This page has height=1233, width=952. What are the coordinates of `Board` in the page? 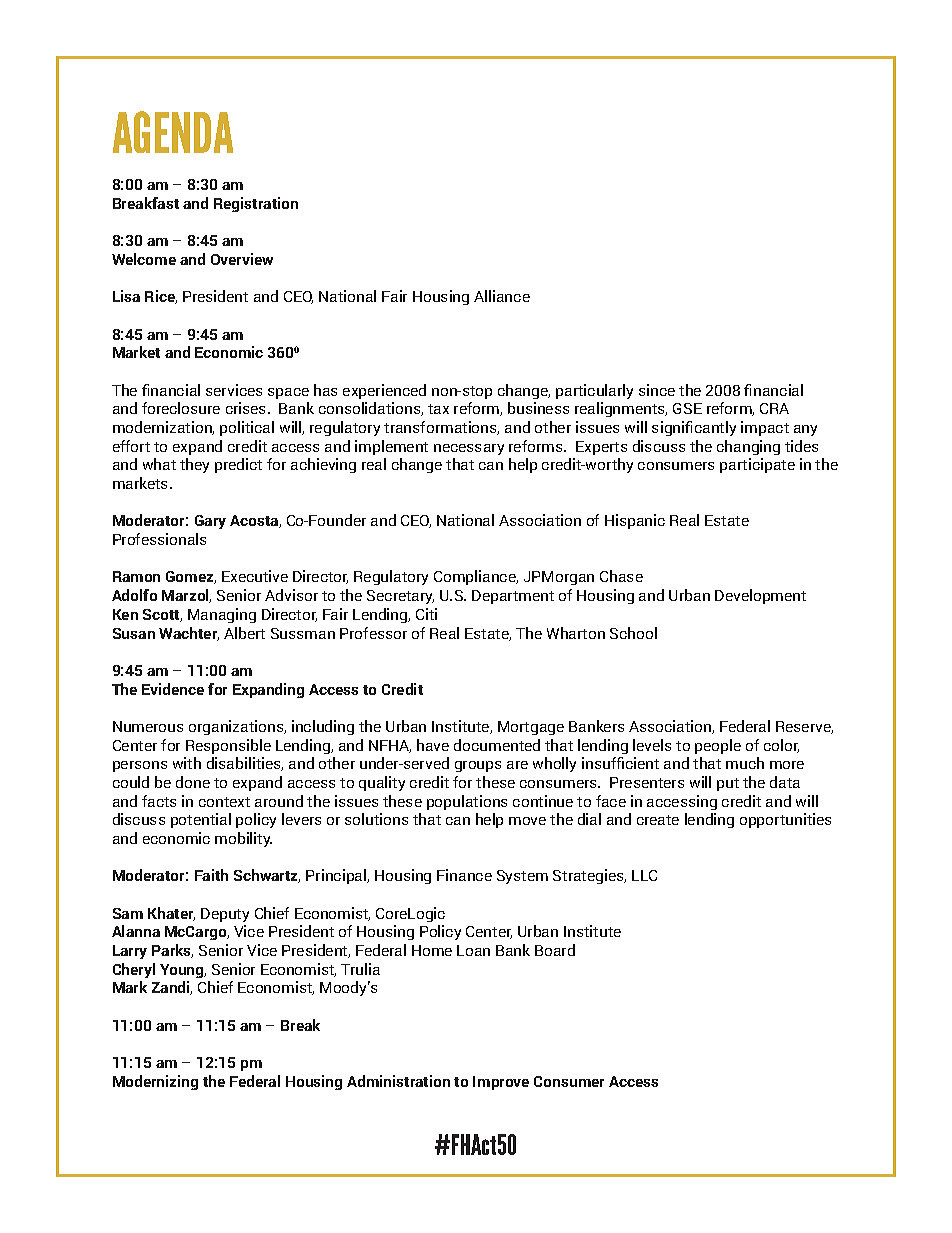 It's located at (555, 950).
